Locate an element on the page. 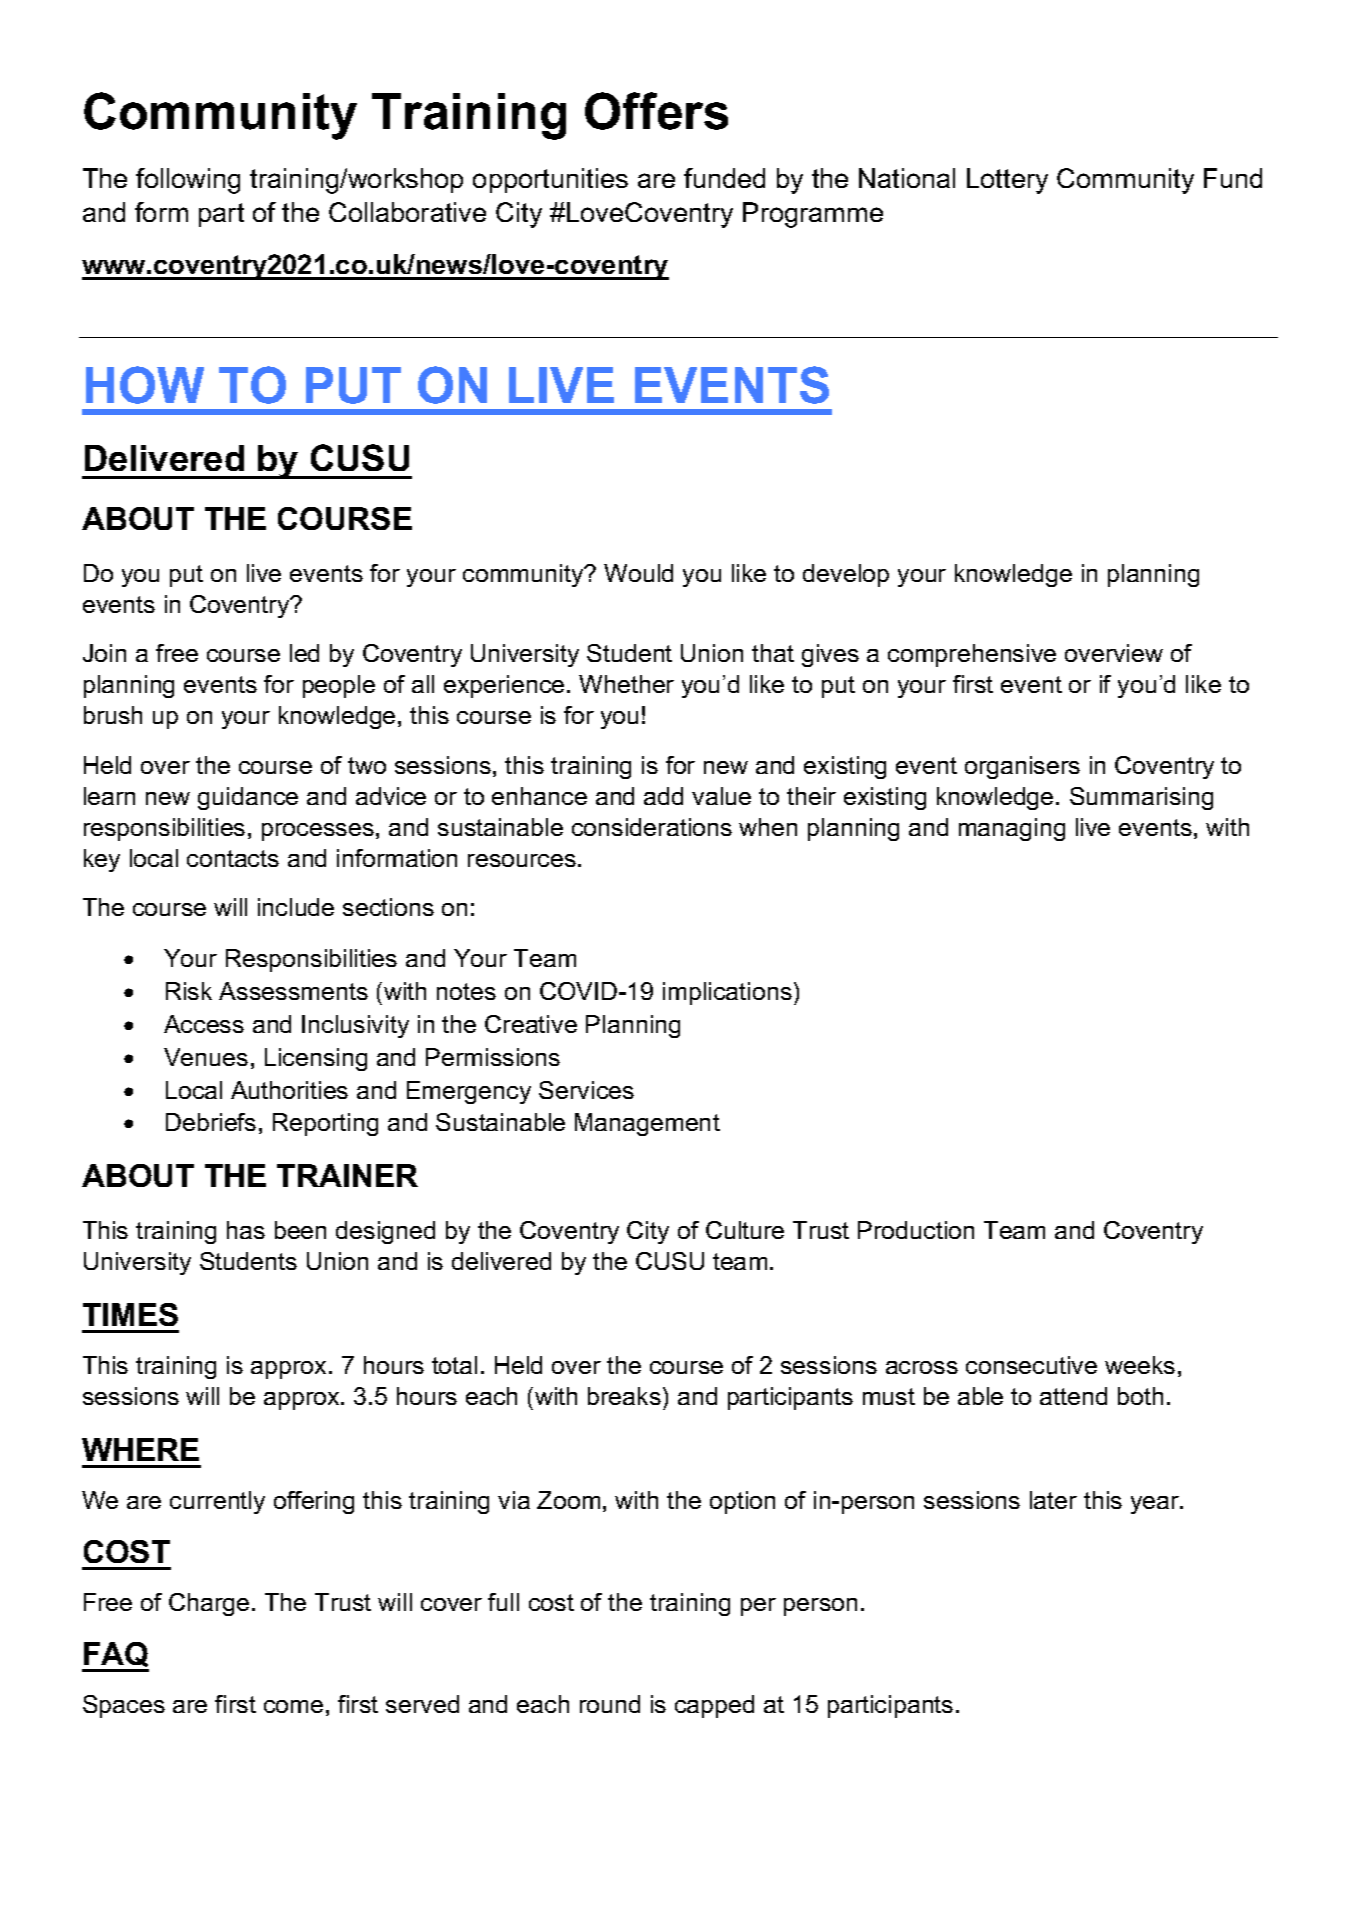 This document has width=1357, height=1919. Production is located at coordinates (916, 1230).
